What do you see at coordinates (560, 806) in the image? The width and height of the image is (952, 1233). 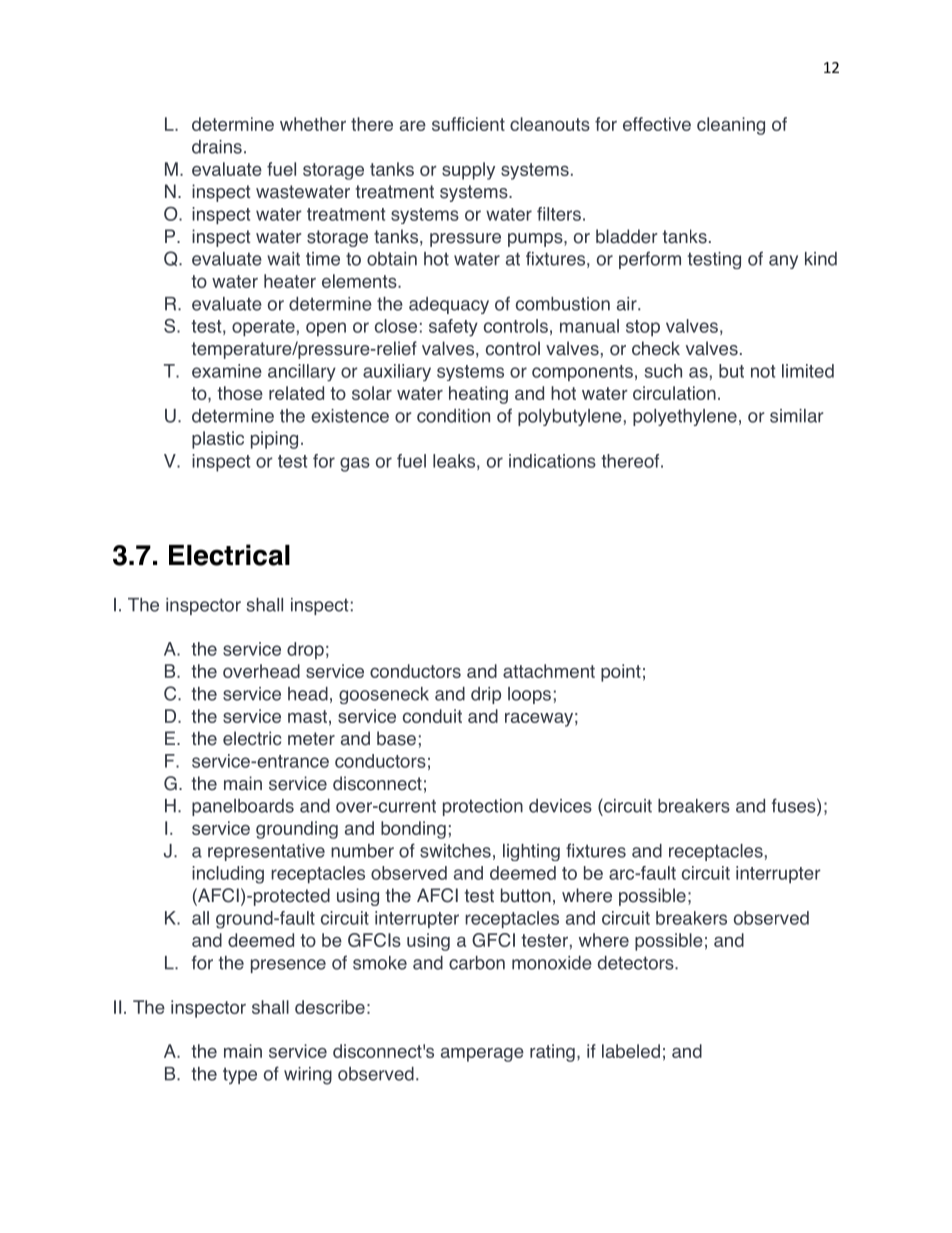 I see `devices` at bounding box center [560, 806].
